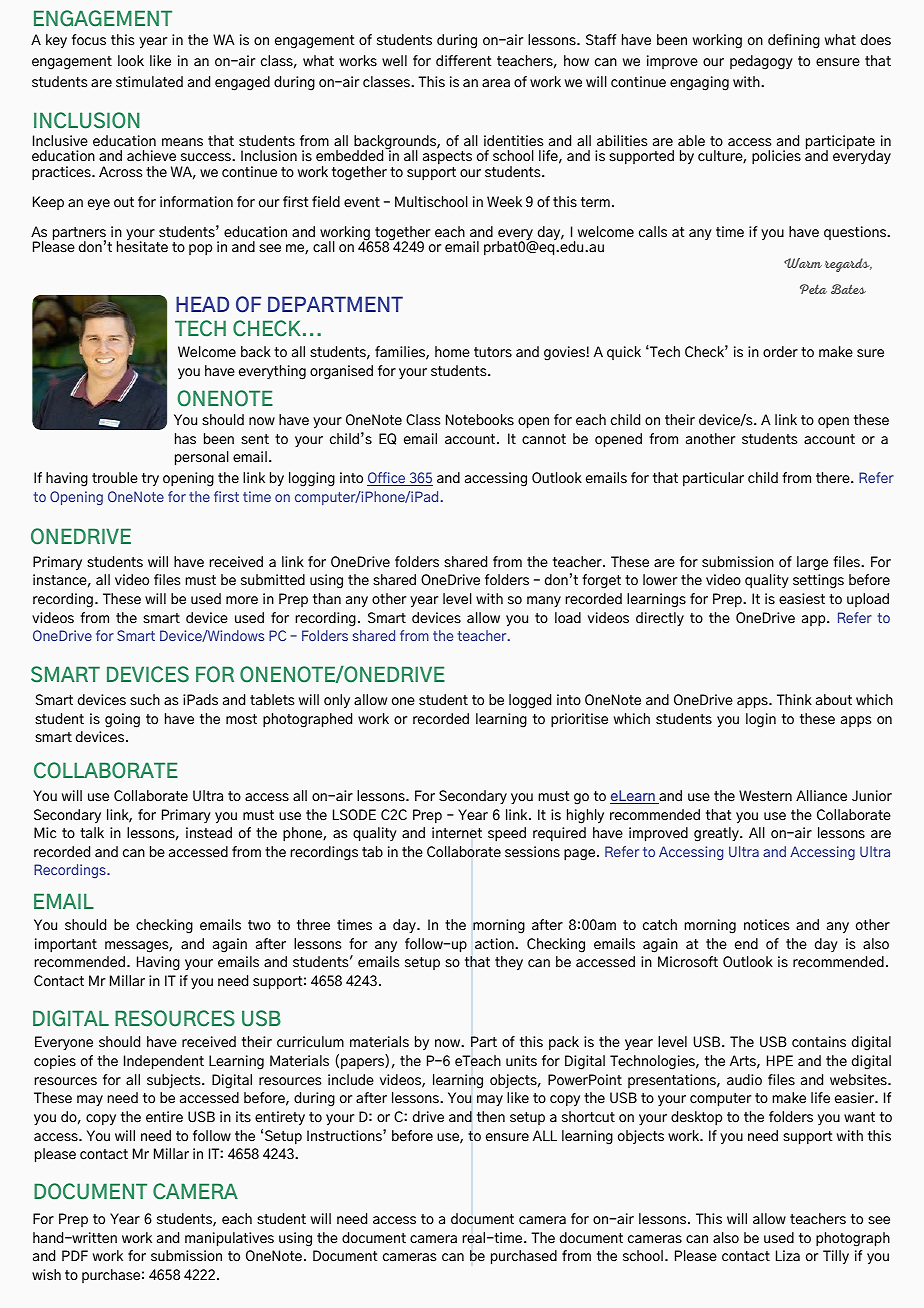  I want to click on there, so click(834, 478).
